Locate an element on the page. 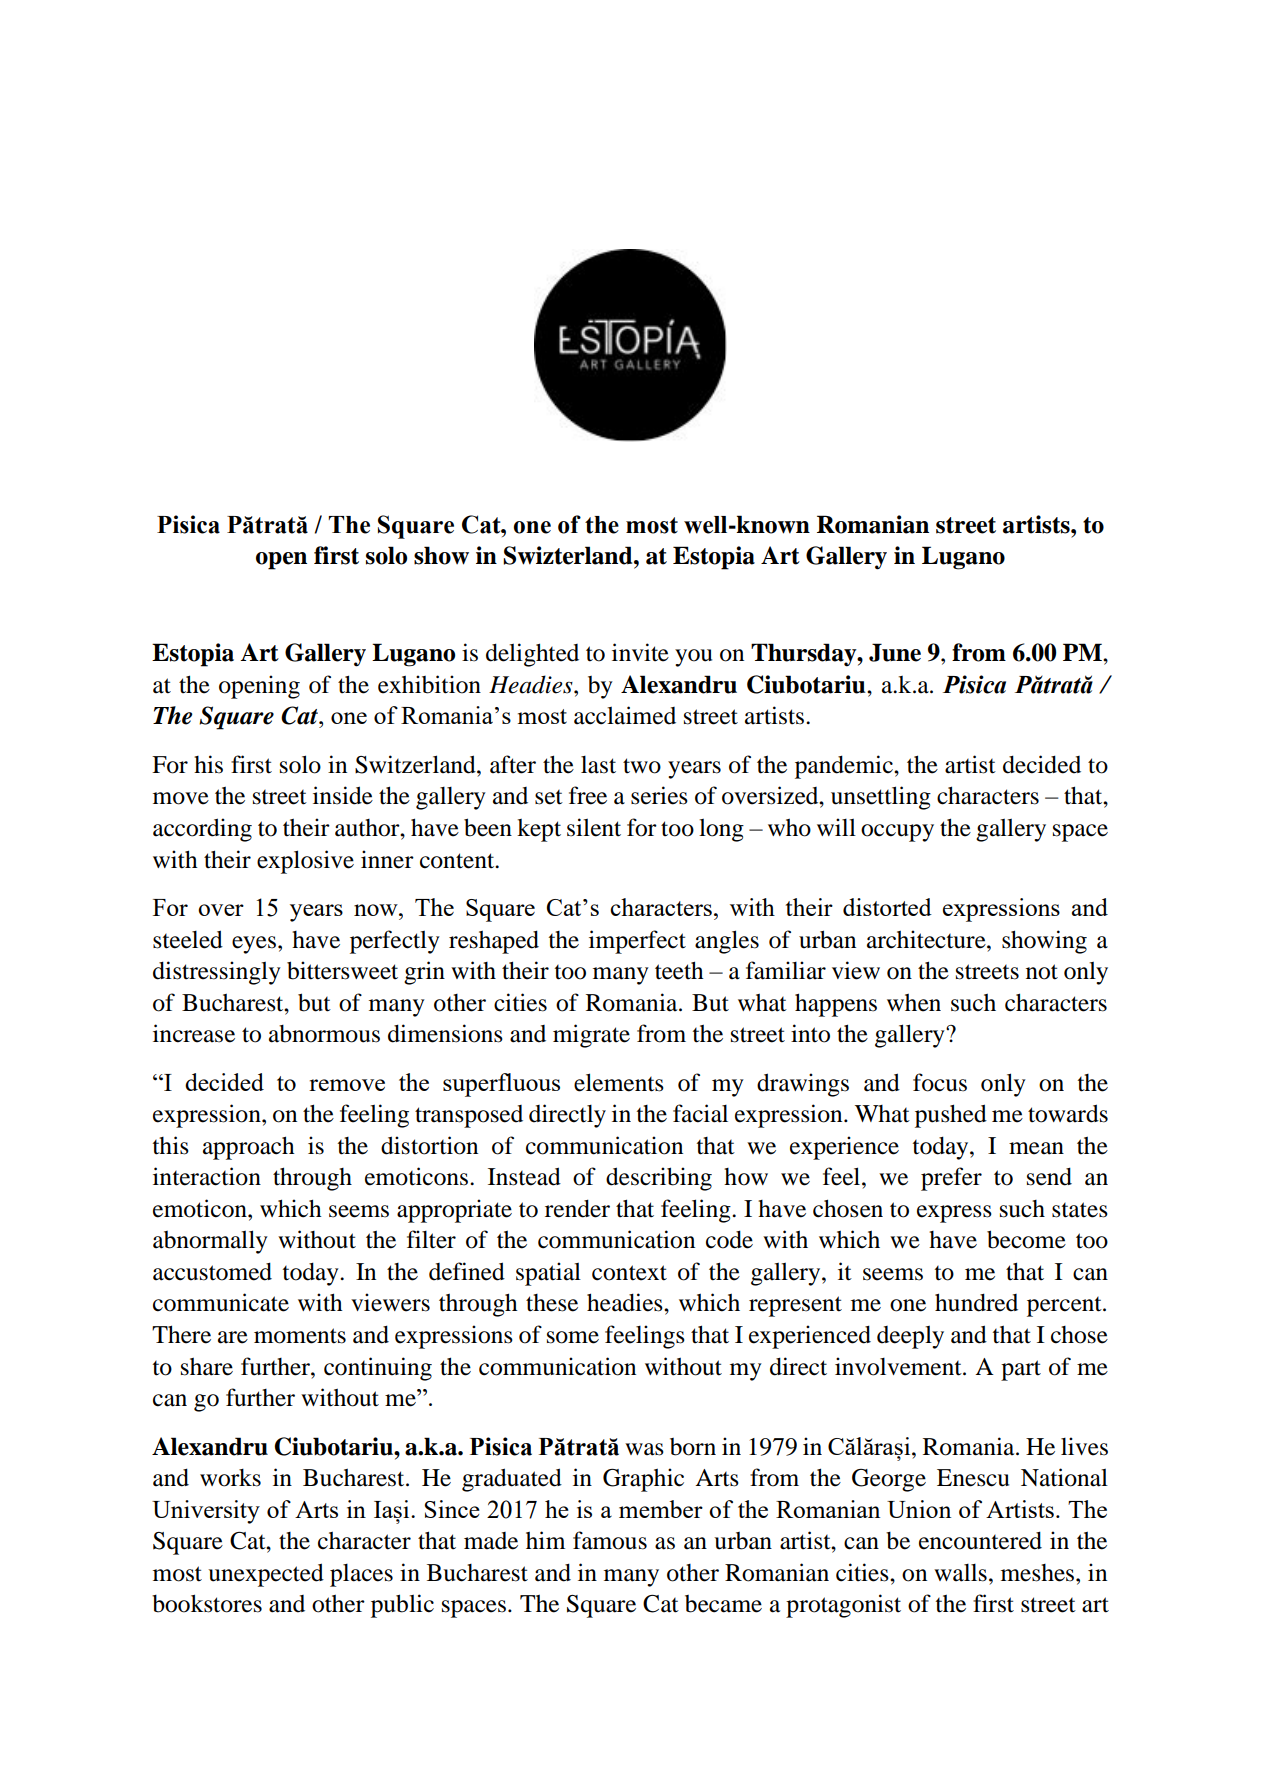  imperfect is located at coordinates (637, 942).
